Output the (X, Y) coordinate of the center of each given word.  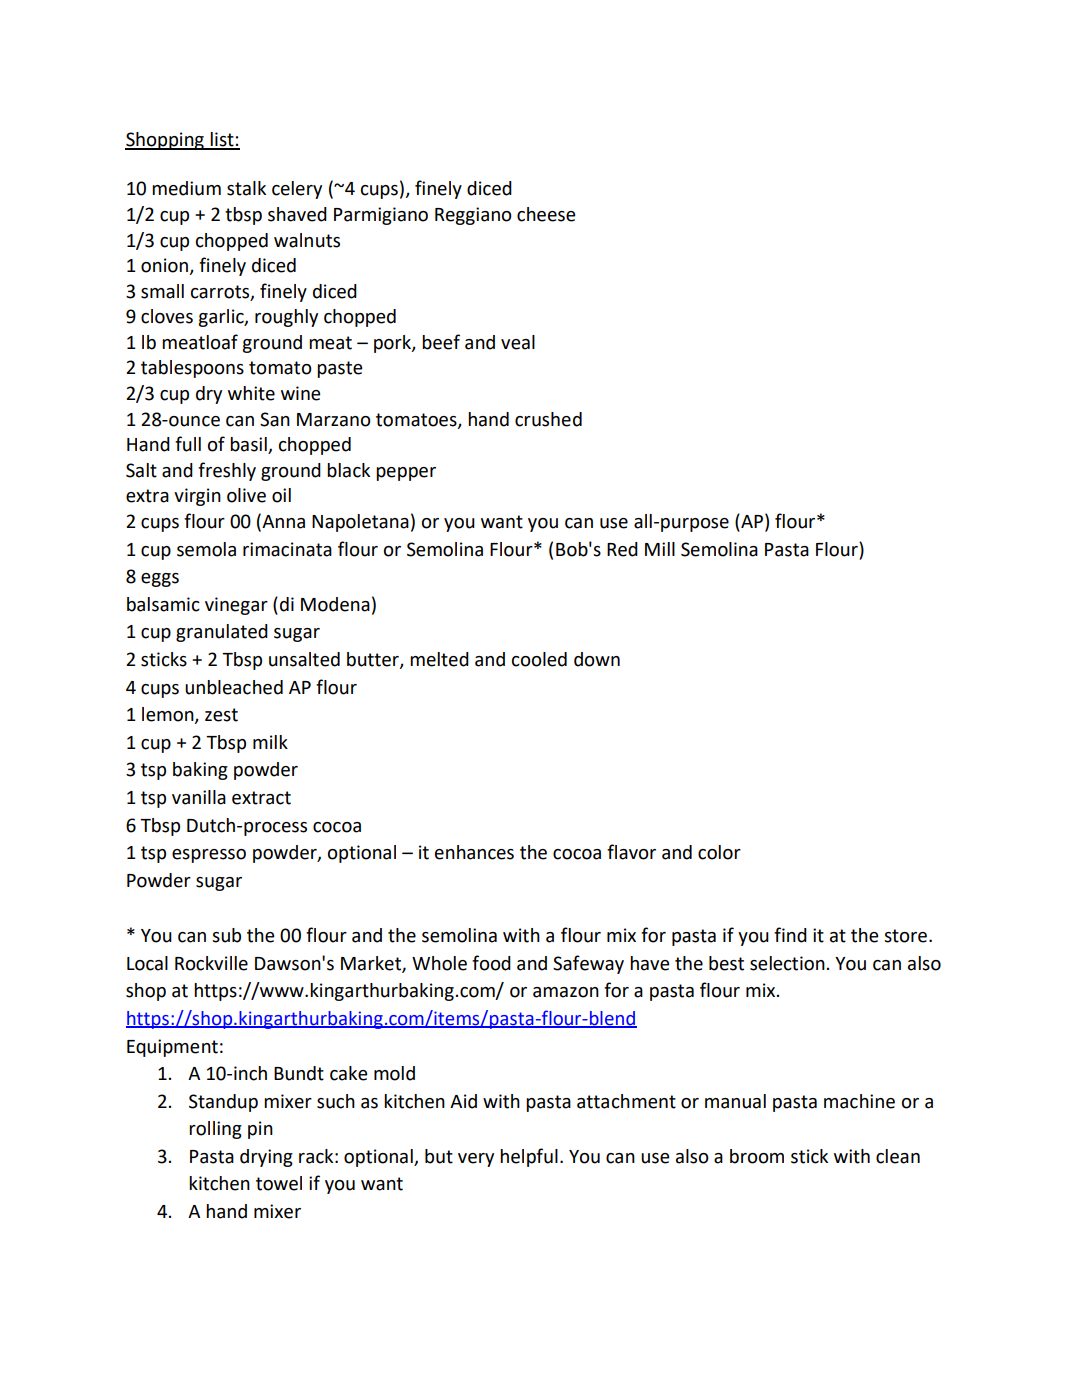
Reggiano (473, 216)
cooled (539, 659)
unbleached (234, 687)
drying (266, 1158)
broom (757, 1156)
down (597, 659)
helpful (529, 1157)
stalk (246, 188)
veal (518, 342)
